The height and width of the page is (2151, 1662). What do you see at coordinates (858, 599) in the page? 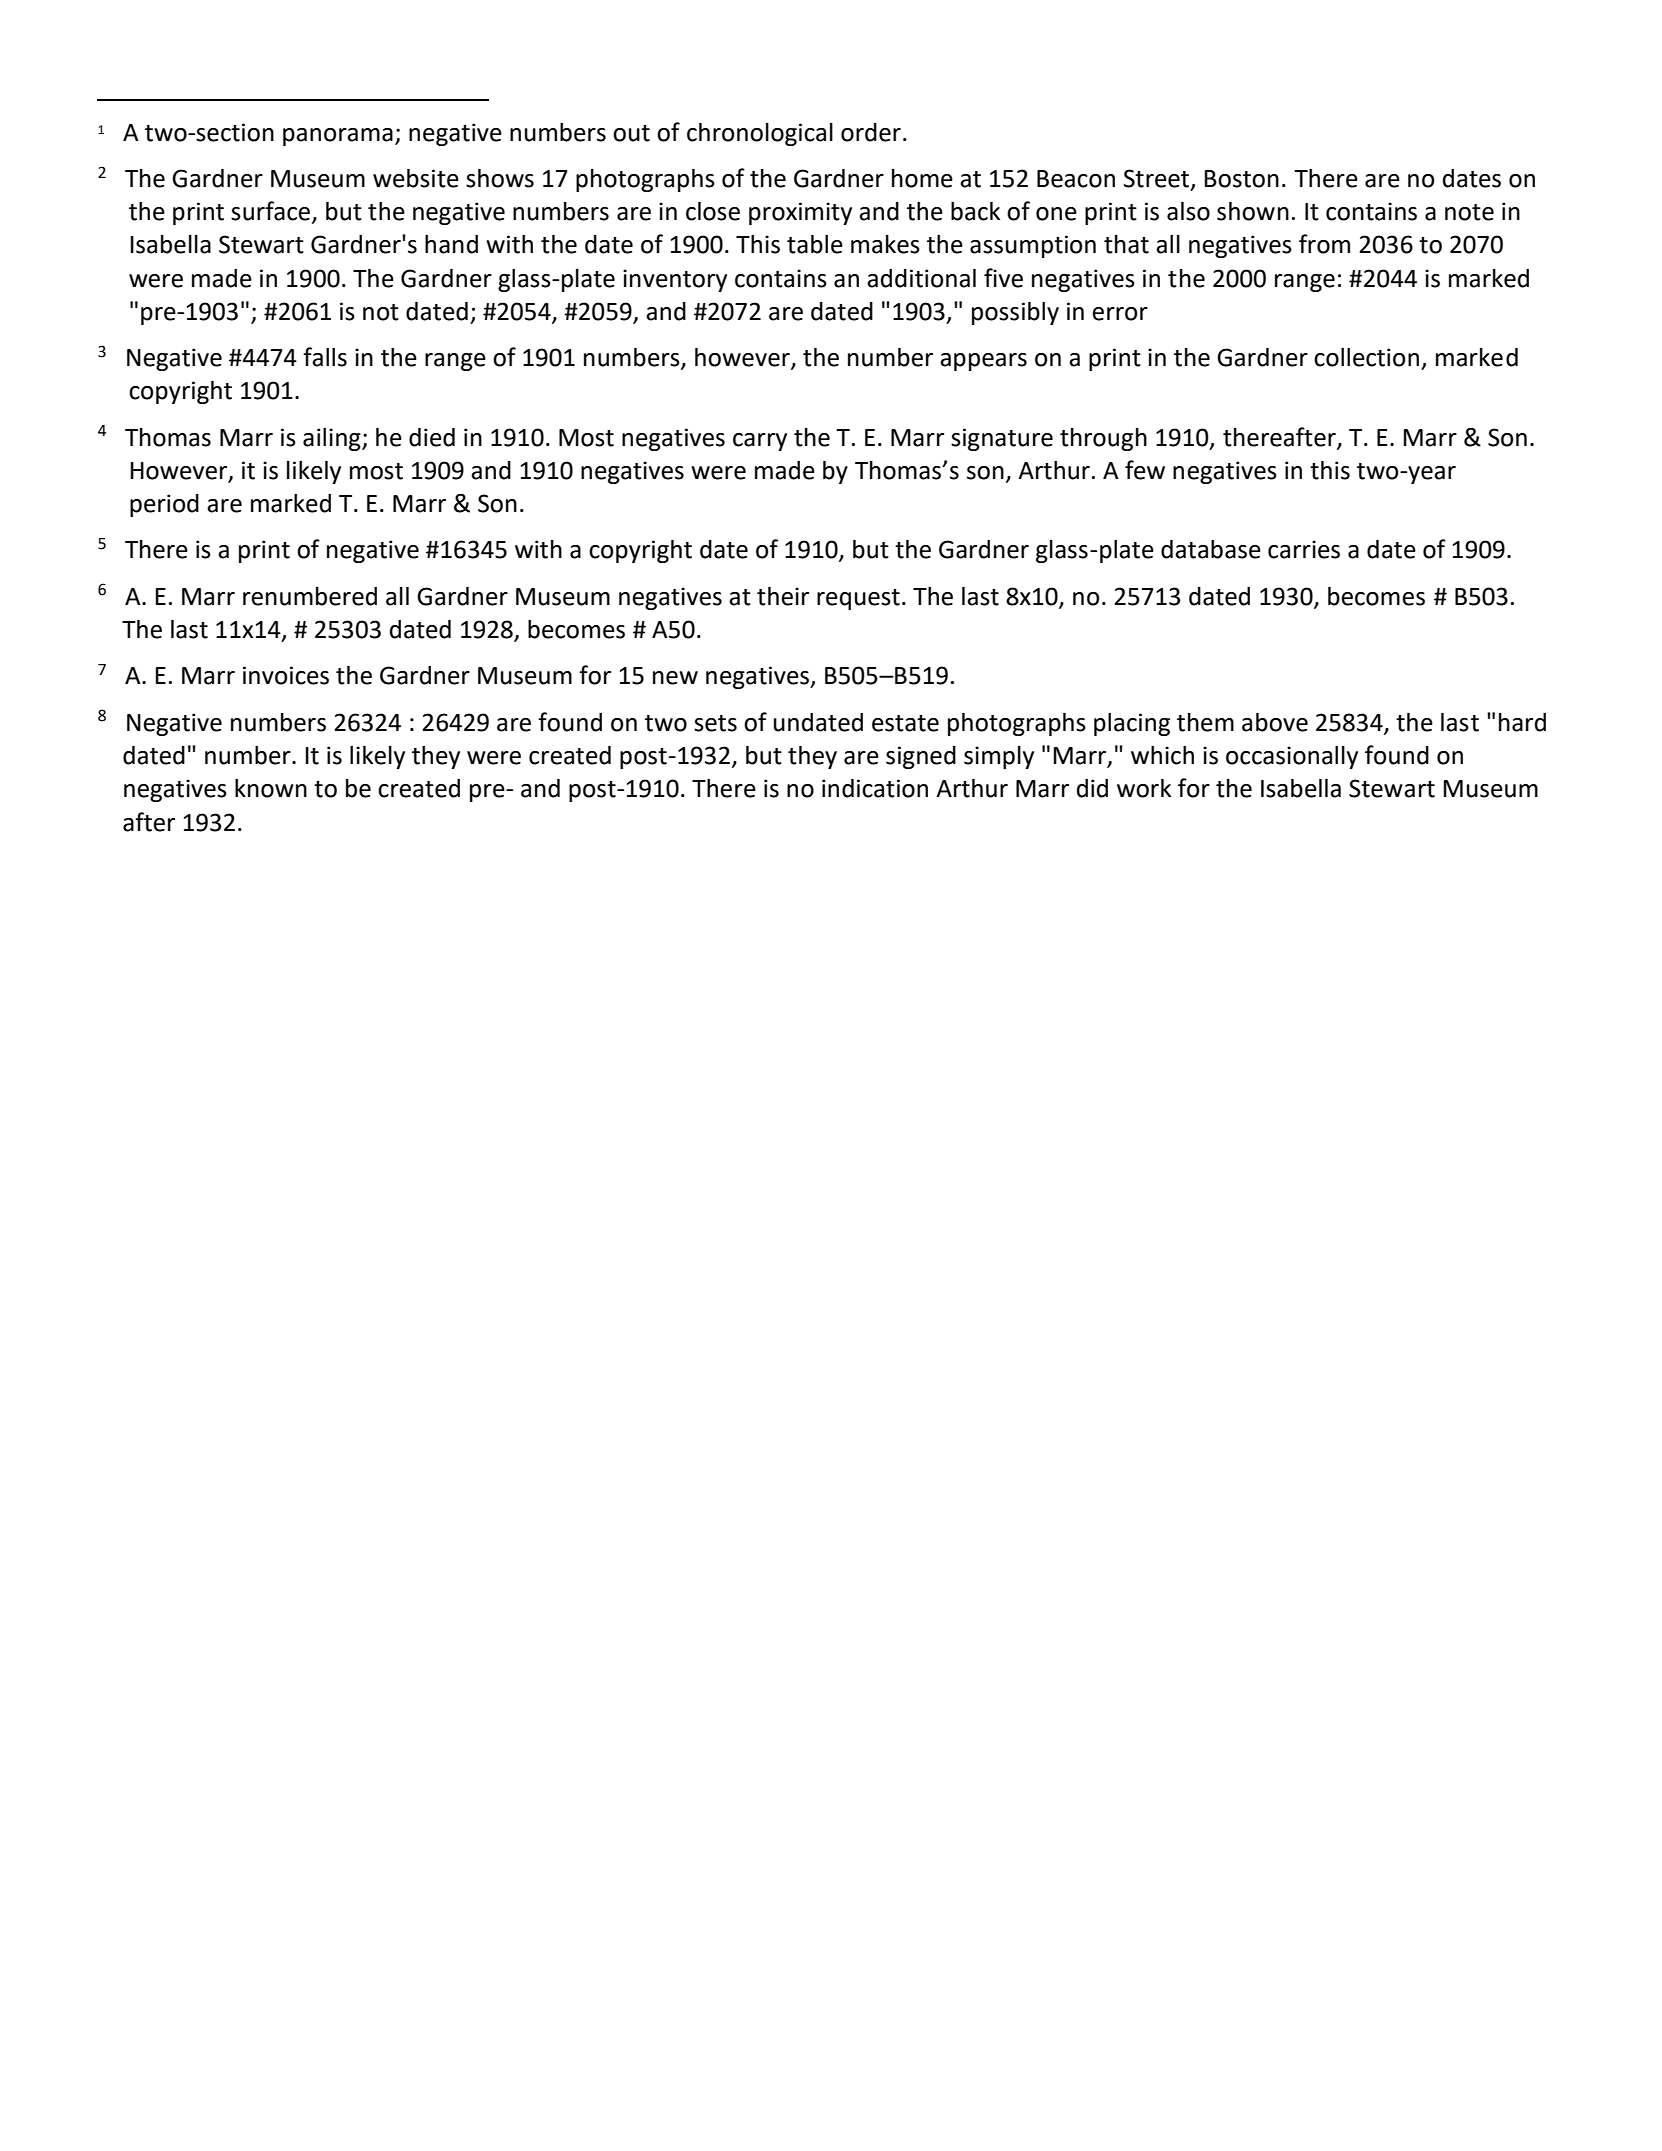
I see `request` at bounding box center [858, 599].
